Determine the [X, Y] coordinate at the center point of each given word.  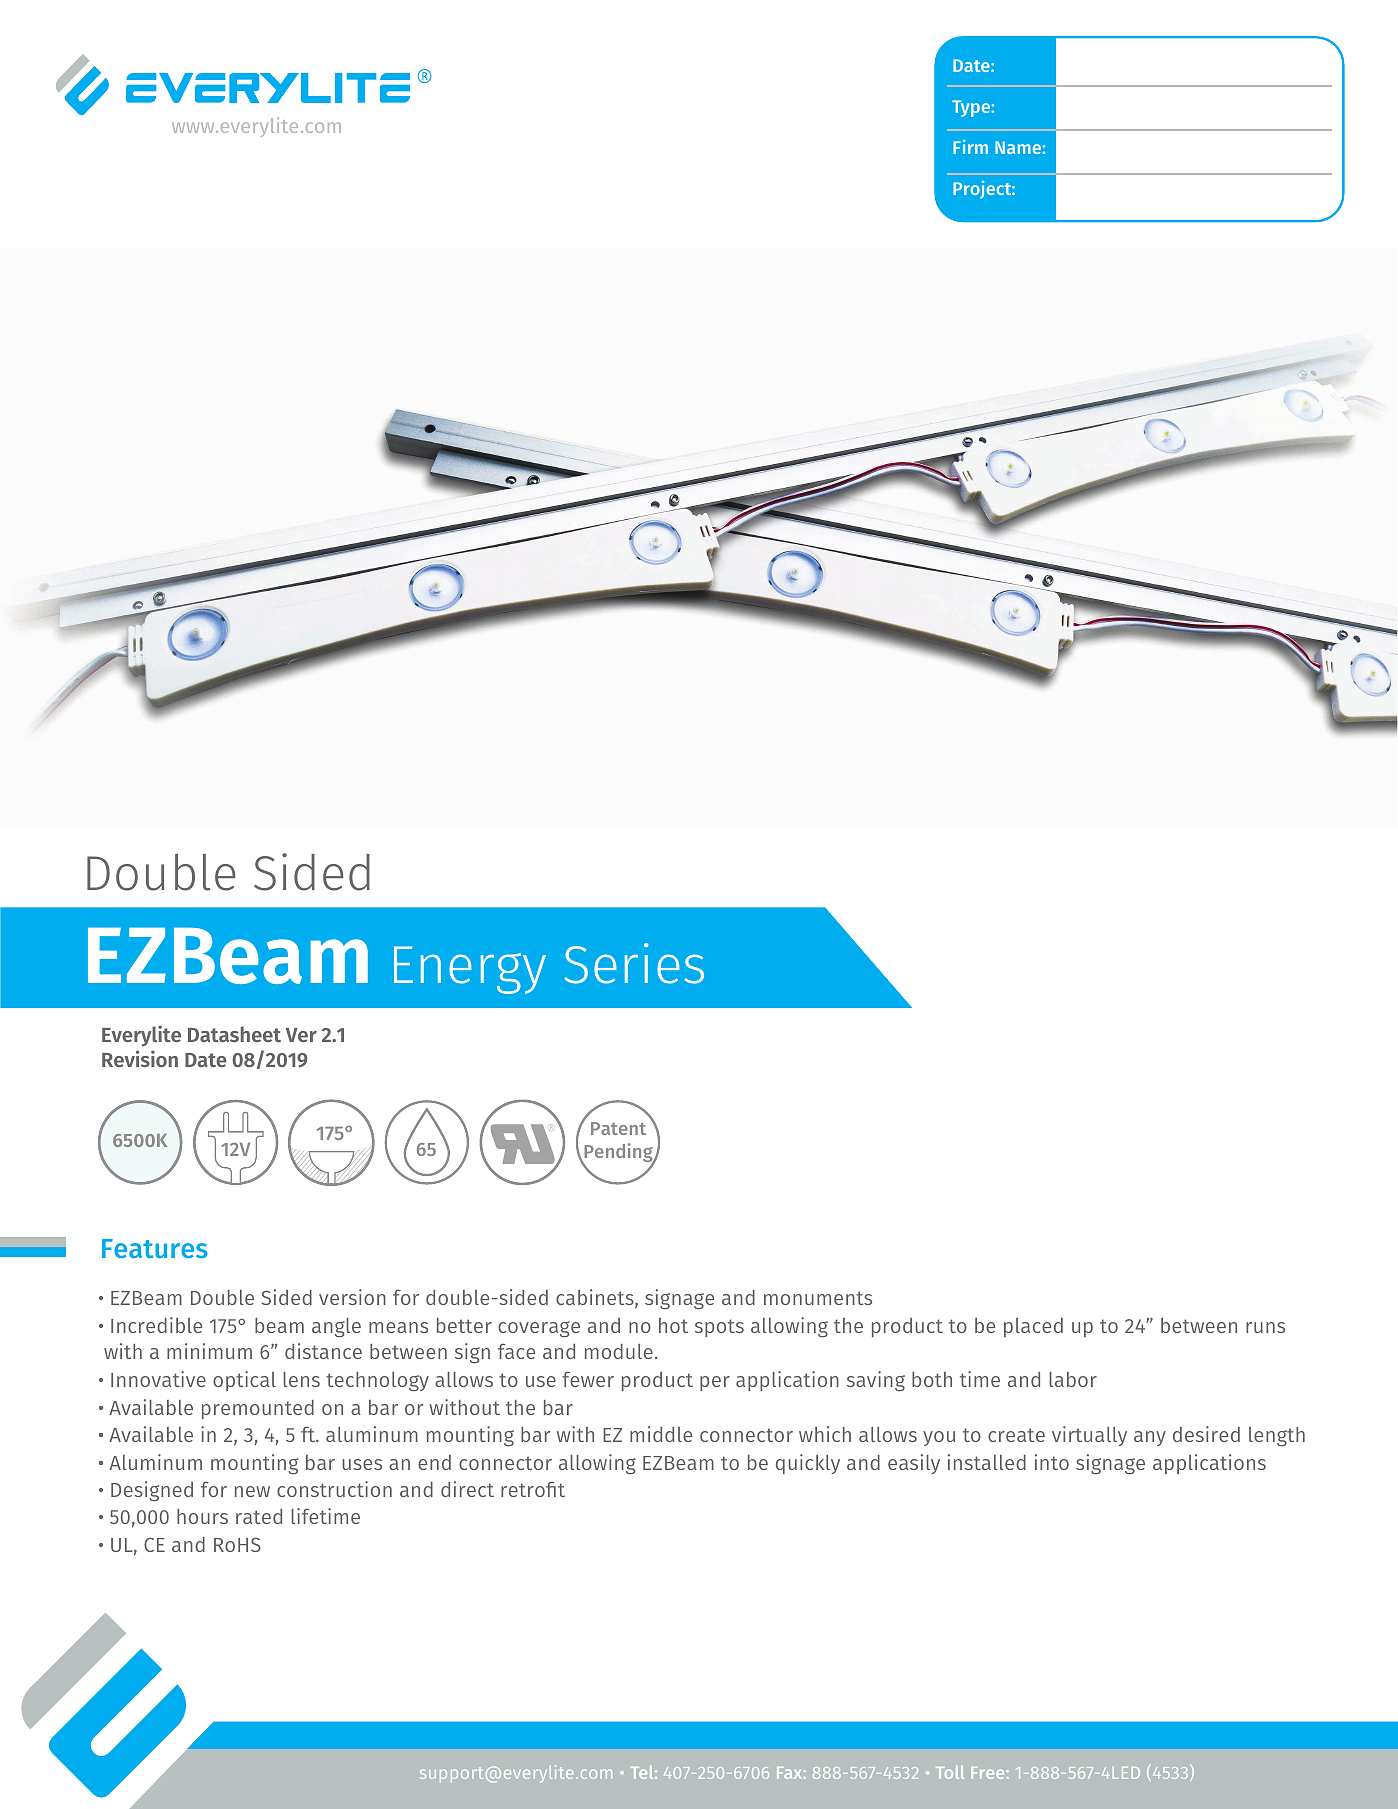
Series [634, 963]
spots [719, 1328]
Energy [470, 970]
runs [1265, 1327]
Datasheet [234, 1034]
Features [155, 1248]
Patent [618, 1128]
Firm [970, 147]
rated [259, 1516]
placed [1033, 1327]
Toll [950, 1772]
